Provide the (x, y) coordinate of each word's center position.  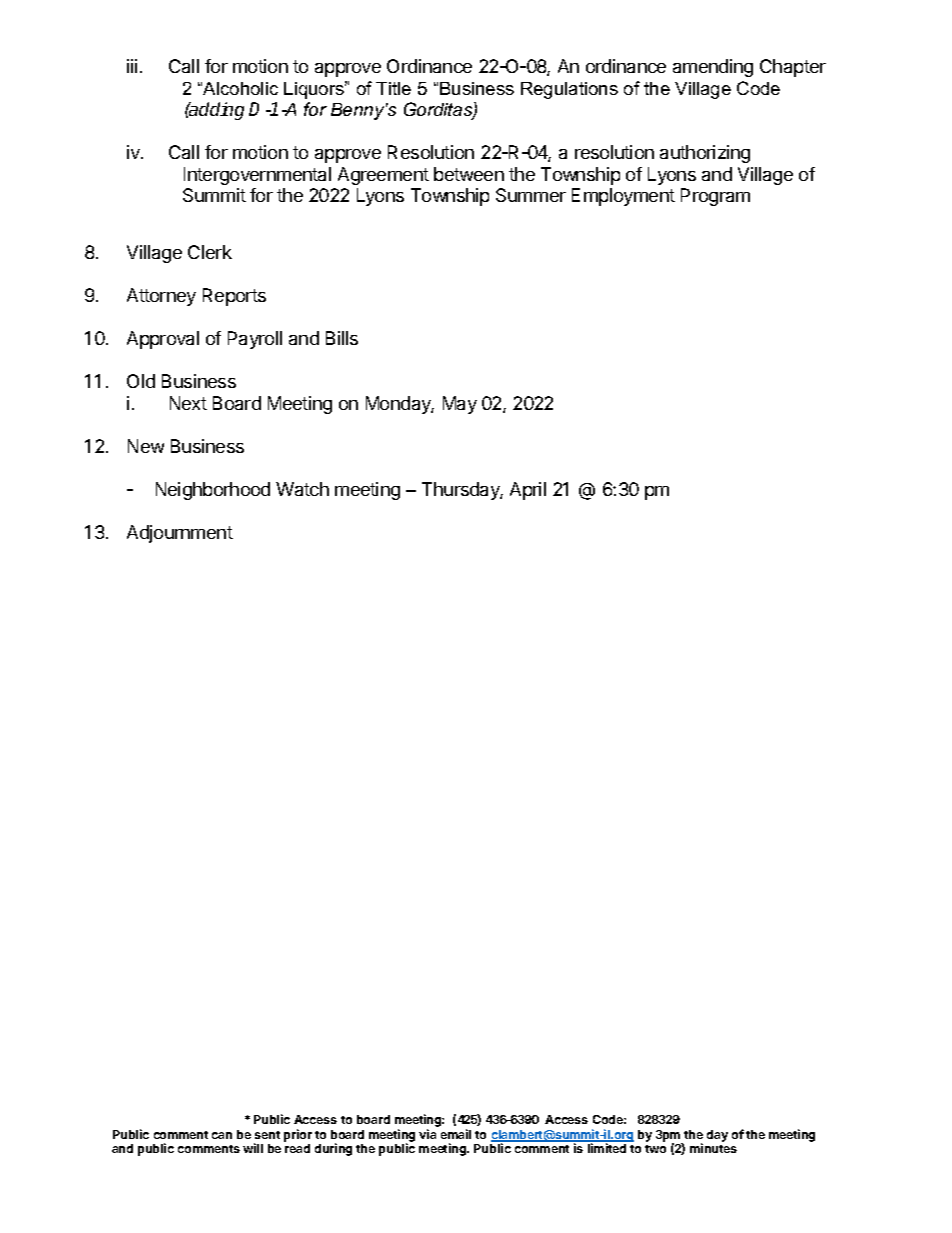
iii (132, 66)
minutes (713, 1148)
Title (393, 88)
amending (713, 68)
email (456, 1134)
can (222, 1135)
